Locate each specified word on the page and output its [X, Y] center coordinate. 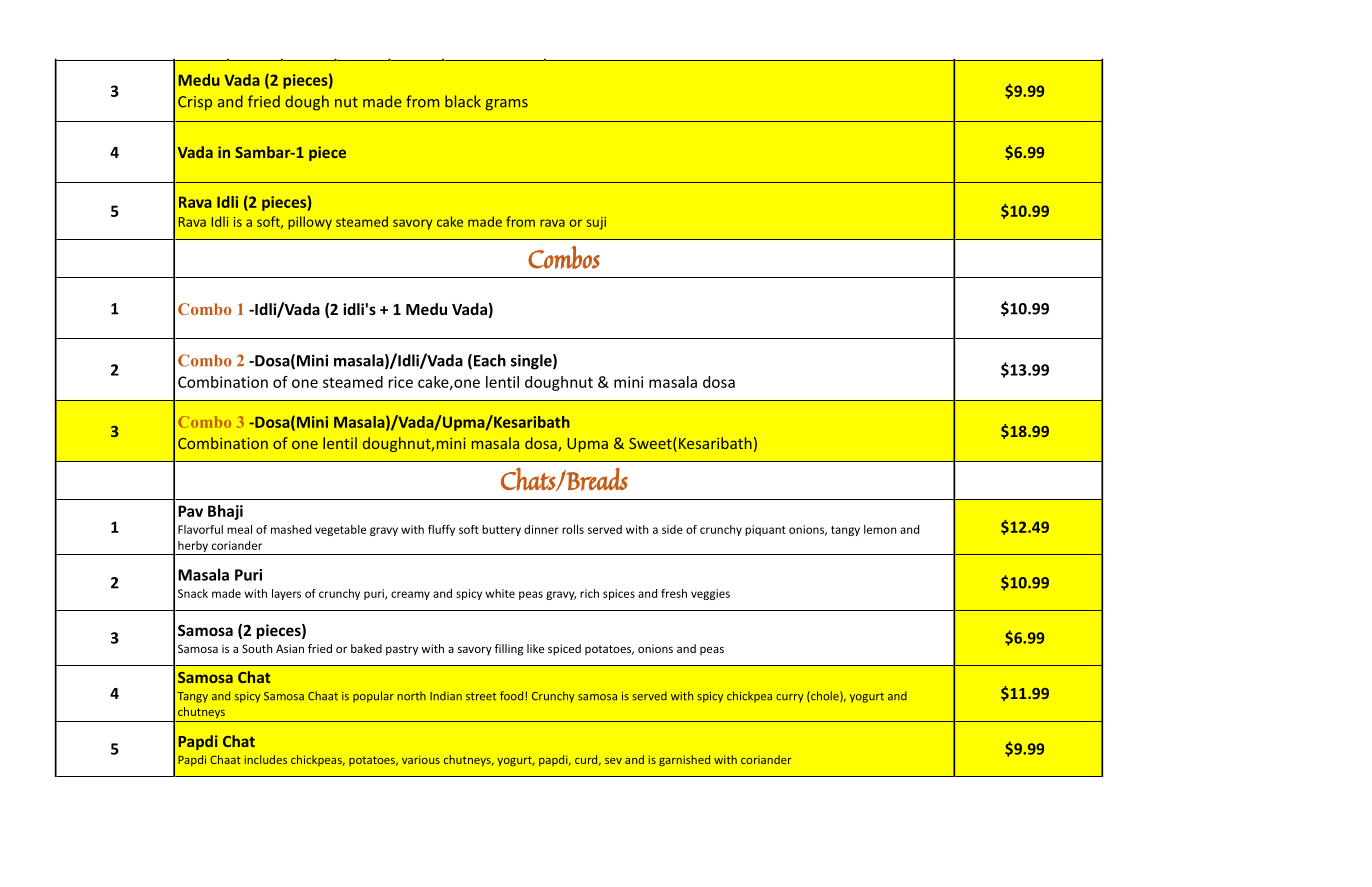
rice [401, 382]
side [672, 529]
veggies [710, 594]
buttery [501, 530]
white [500, 593]
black [463, 101]
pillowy [310, 223]
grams [507, 105]
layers [286, 594]
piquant [765, 530]
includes [266, 759]
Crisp [195, 103]
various [421, 759]
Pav [190, 511]
